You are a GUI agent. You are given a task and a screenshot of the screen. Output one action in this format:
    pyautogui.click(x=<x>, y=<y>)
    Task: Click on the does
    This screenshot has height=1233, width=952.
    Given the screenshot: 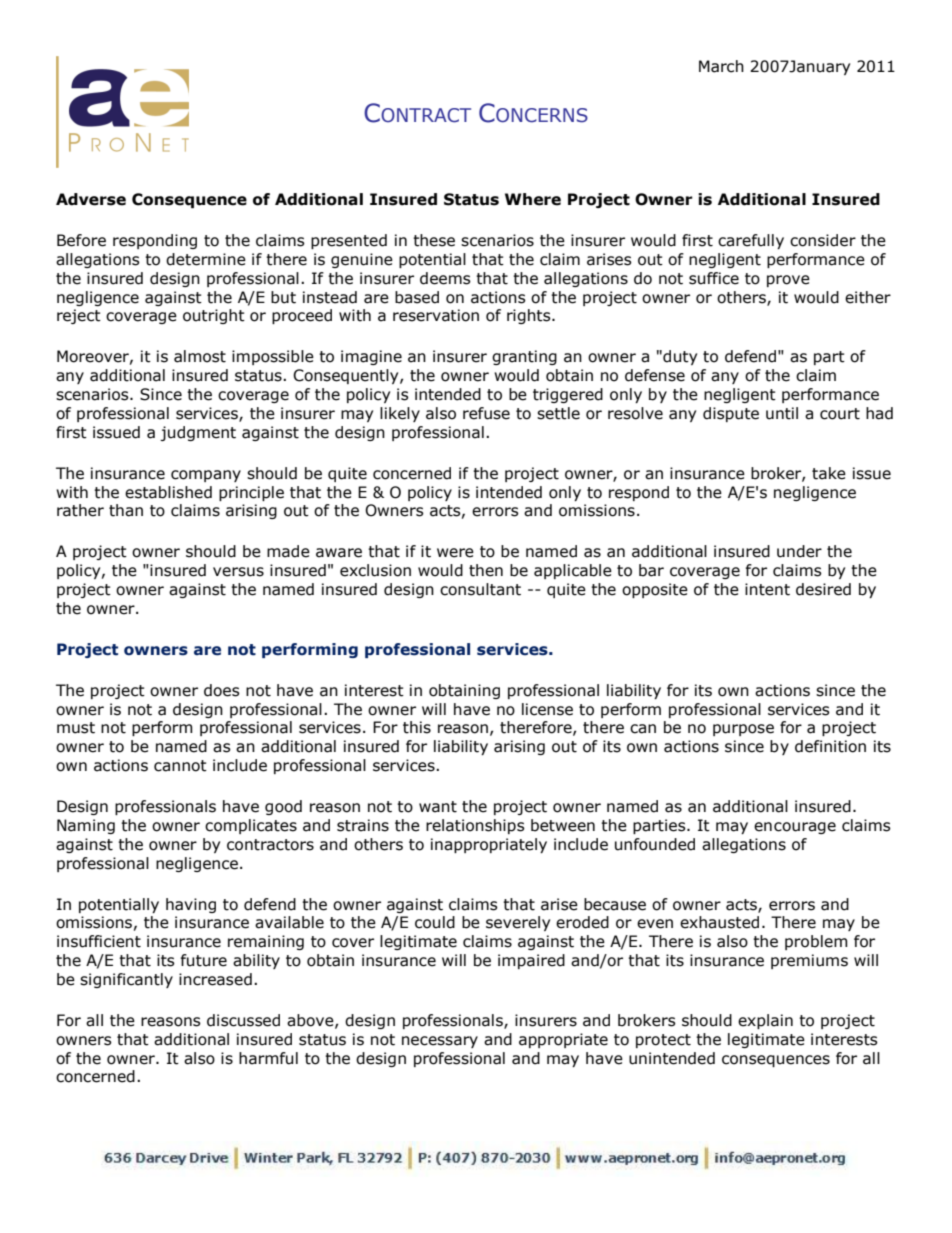 What is the action you would take?
    pyautogui.click(x=222, y=690)
